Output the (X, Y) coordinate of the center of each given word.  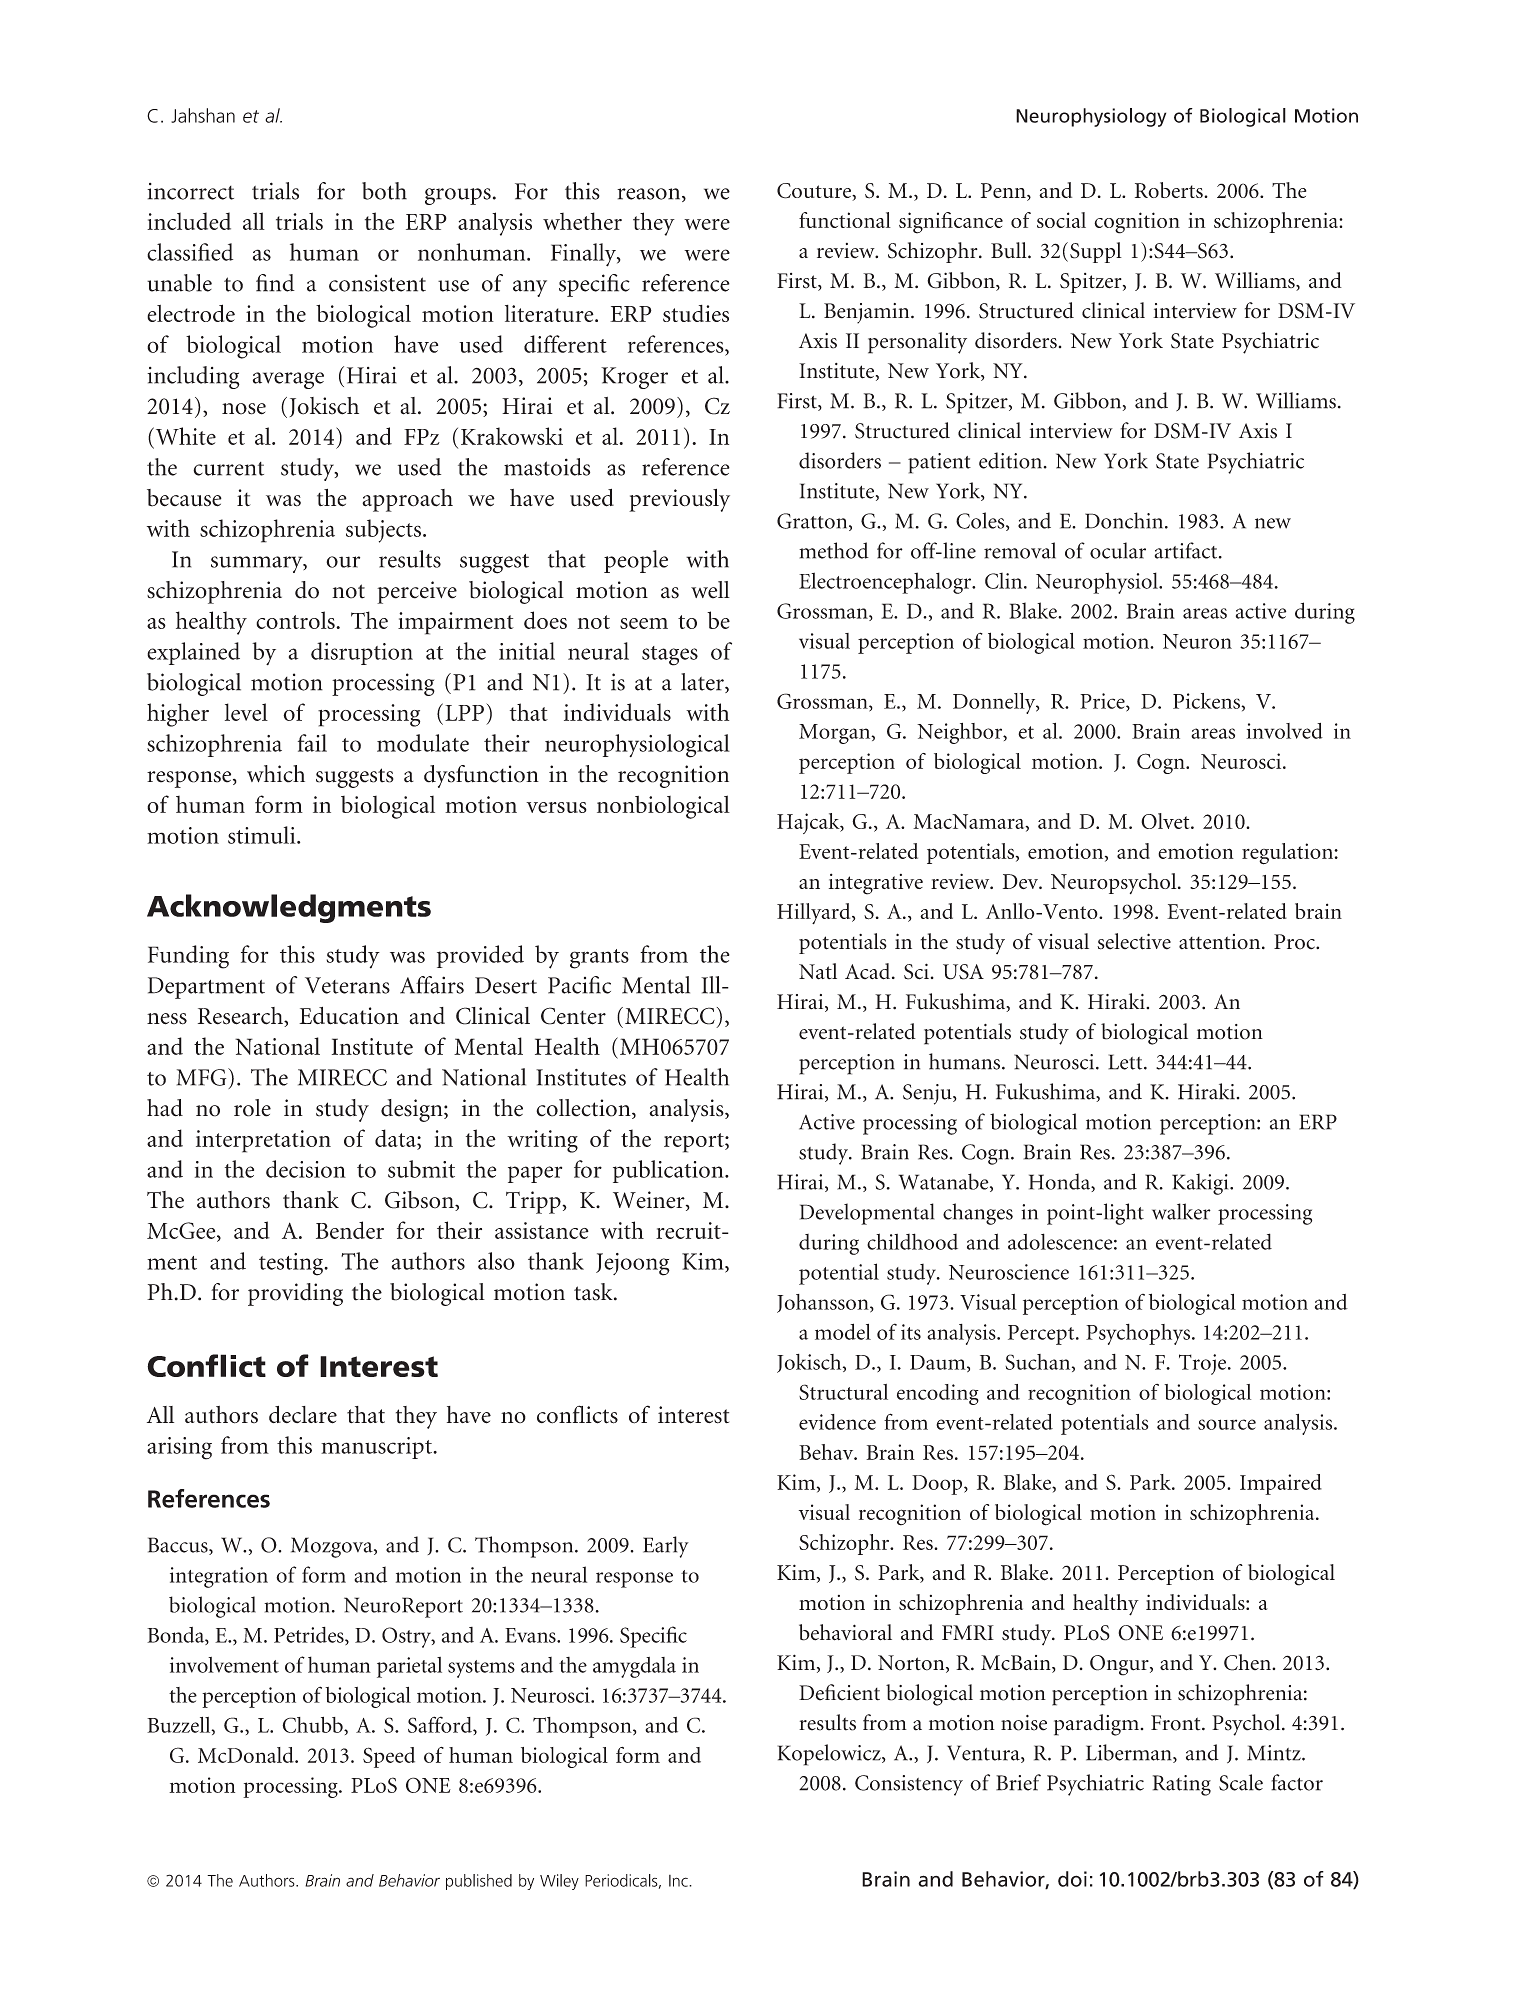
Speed (389, 1757)
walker (1181, 1211)
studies (696, 313)
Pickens (1207, 701)
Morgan (836, 734)
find (275, 283)
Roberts (1170, 190)
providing (295, 1294)
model (843, 1331)
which (276, 774)
